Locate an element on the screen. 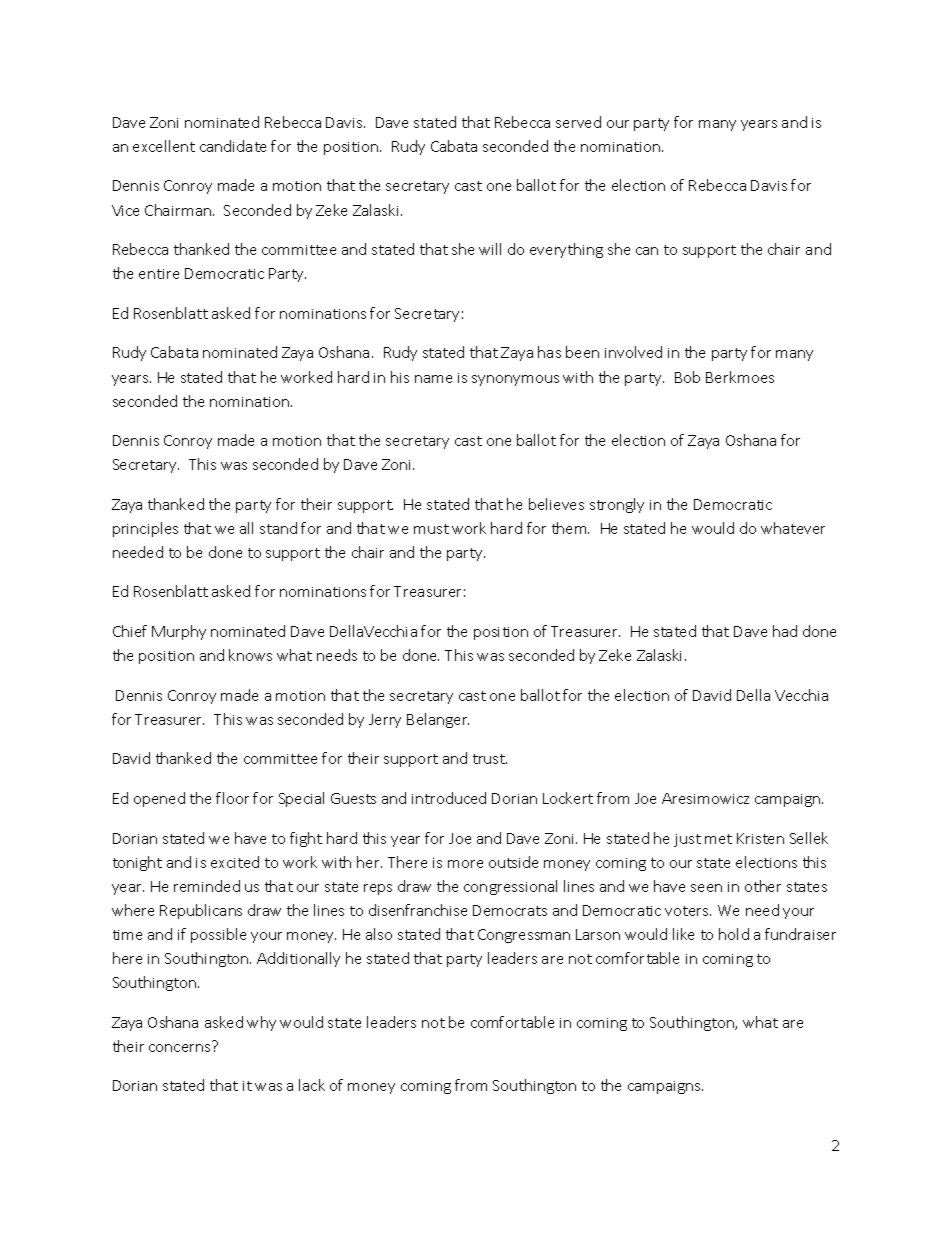 This screenshot has height=1233, width=952. Jerry is located at coordinates (385, 721).
